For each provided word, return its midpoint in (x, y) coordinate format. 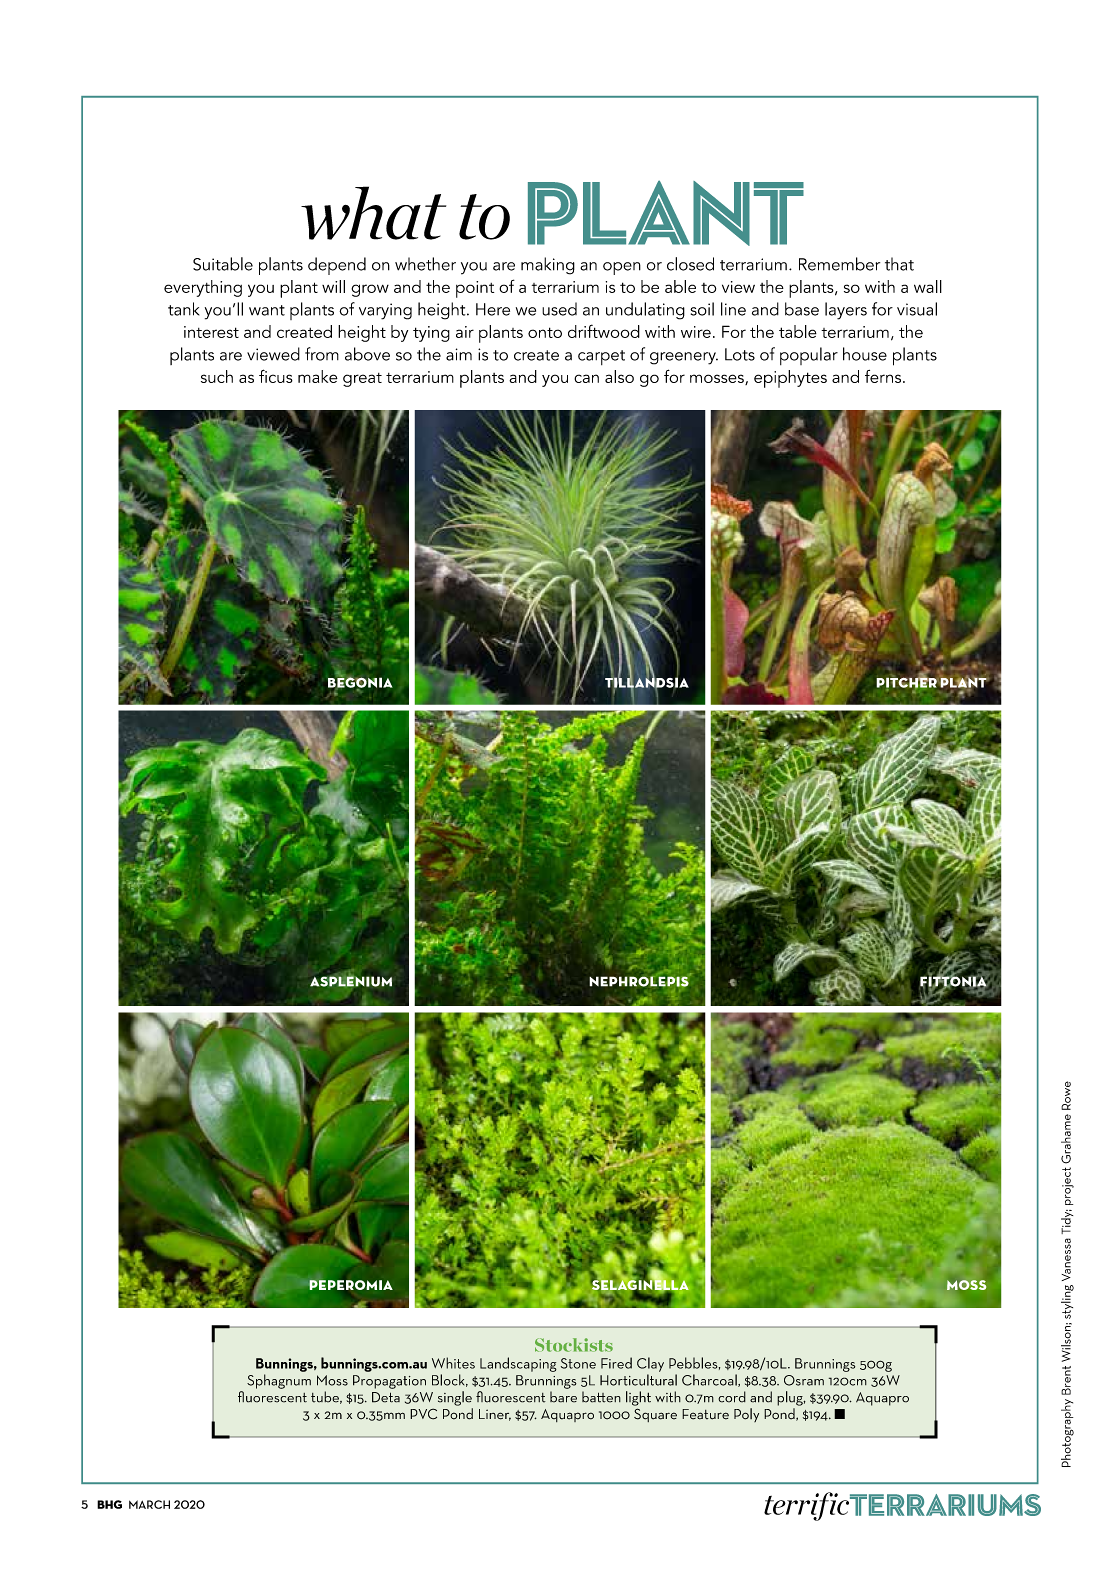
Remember (839, 264)
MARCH (149, 1504)
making (548, 266)
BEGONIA (360, 682)
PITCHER (908, 682)
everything (203, 288)
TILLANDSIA (646, 682)
